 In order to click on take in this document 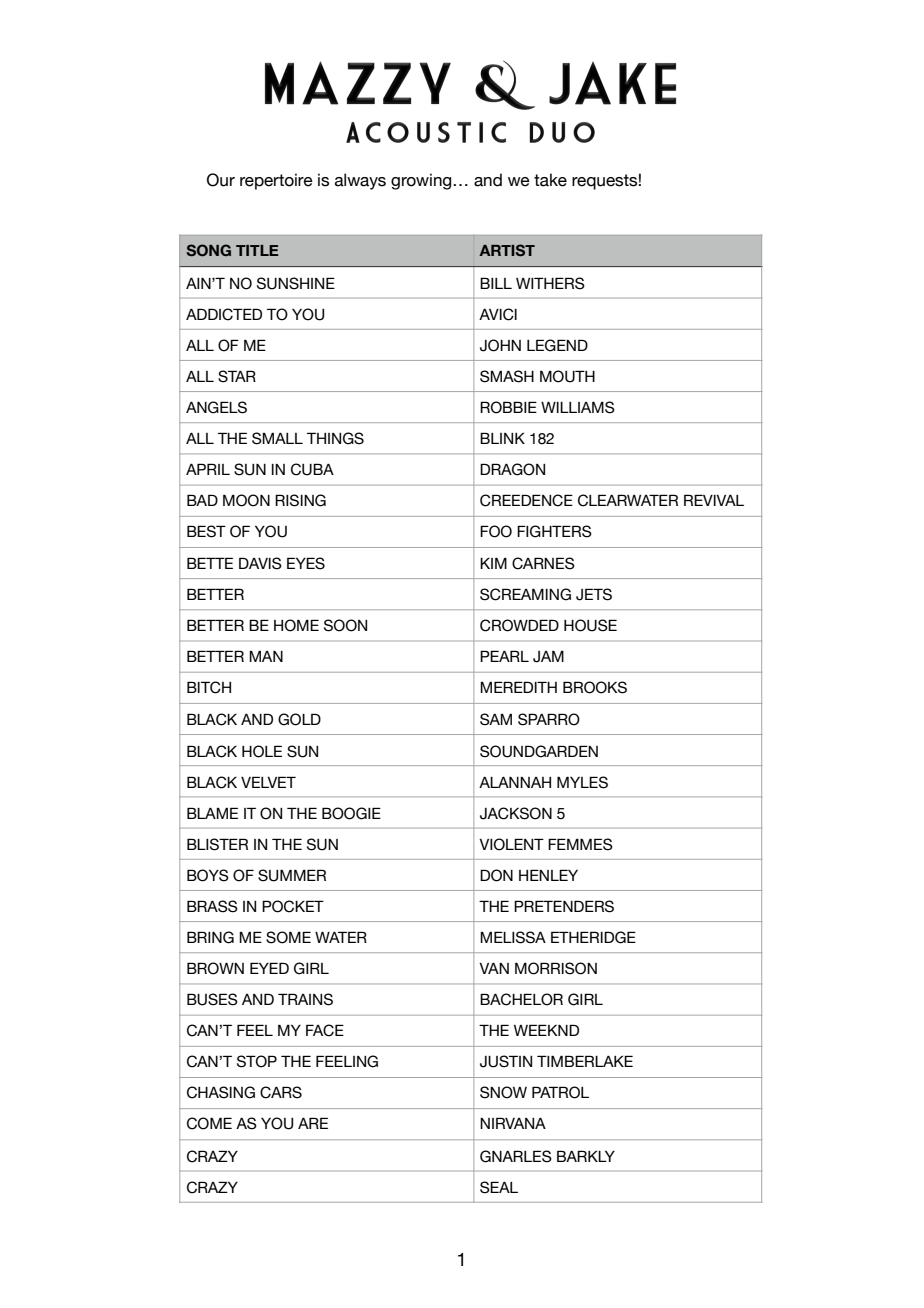, I will do `click(550, 180)`.
